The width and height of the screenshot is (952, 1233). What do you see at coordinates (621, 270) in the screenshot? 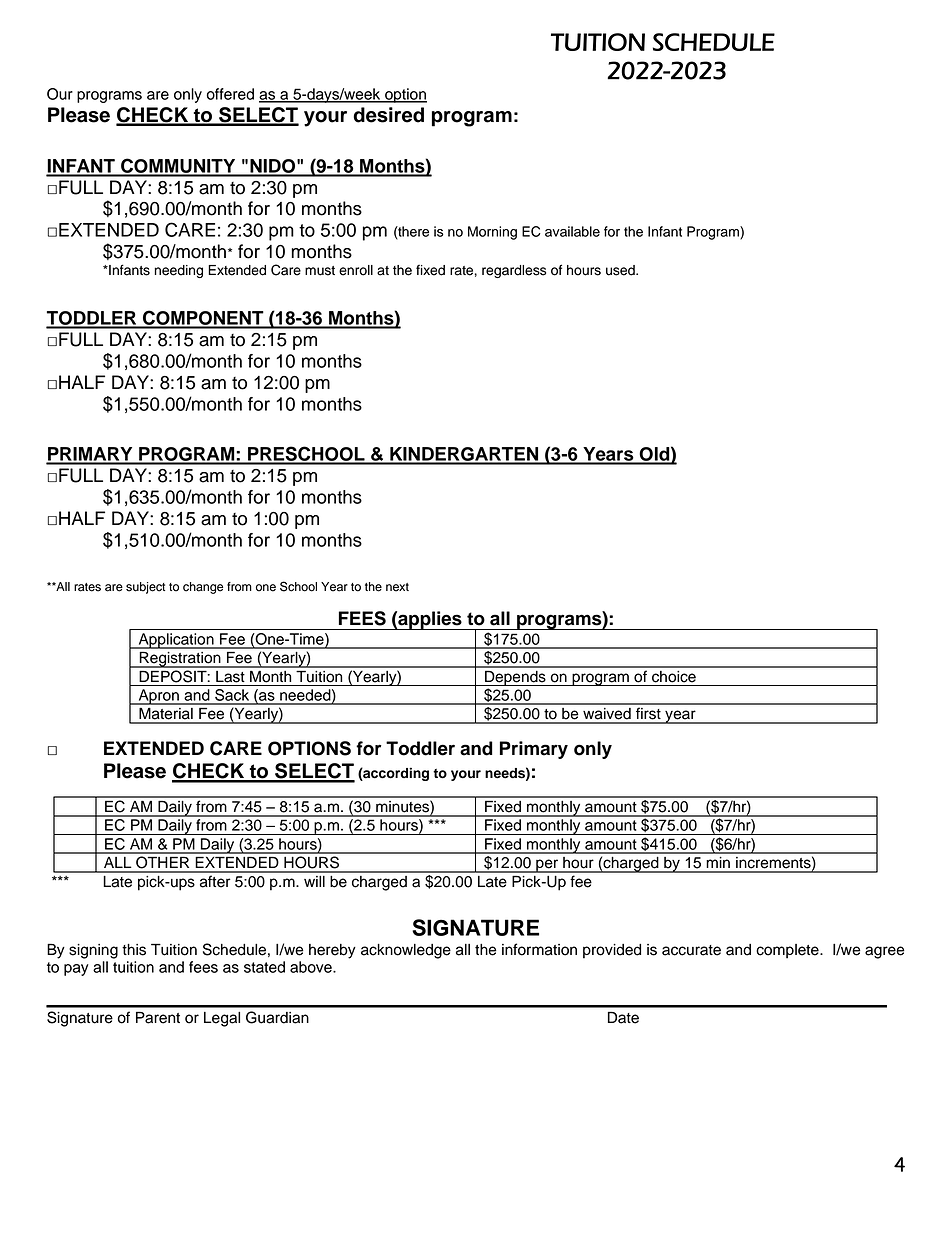
I see `used` at bounding box center [621, 270].
